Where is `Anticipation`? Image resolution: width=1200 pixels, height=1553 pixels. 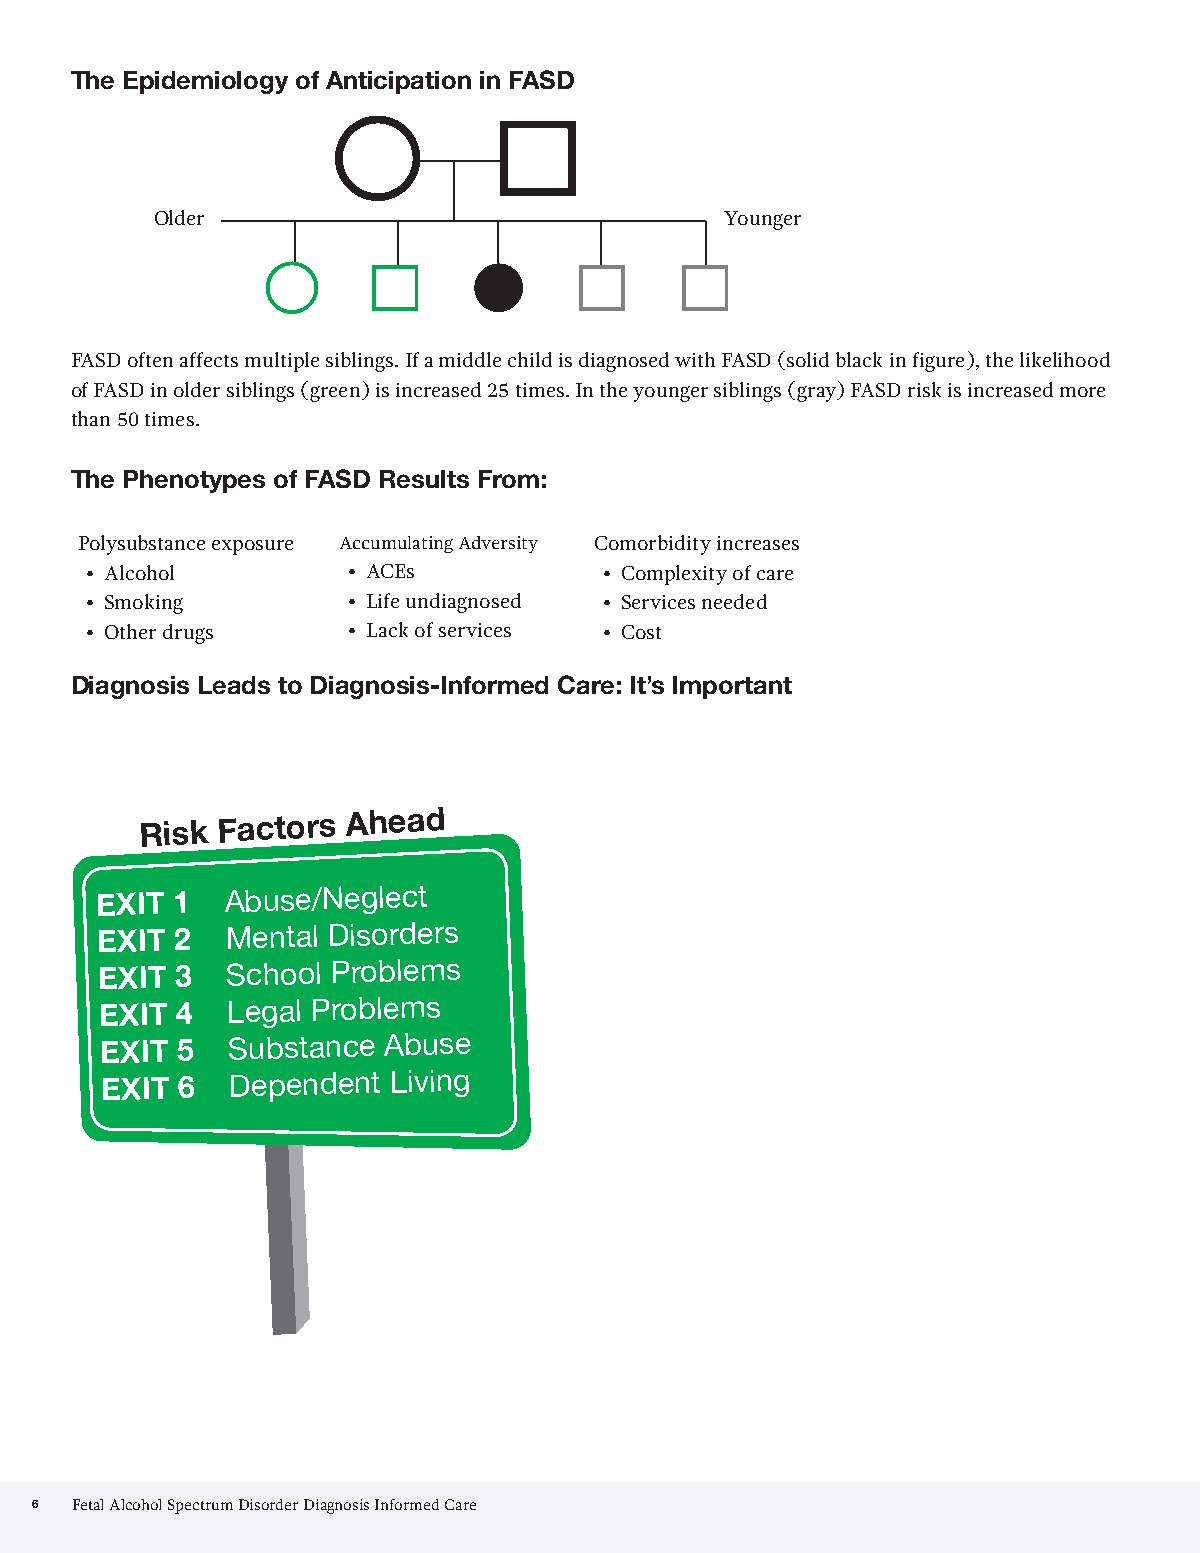
Anticipation is located at coordinates (398, 82).
